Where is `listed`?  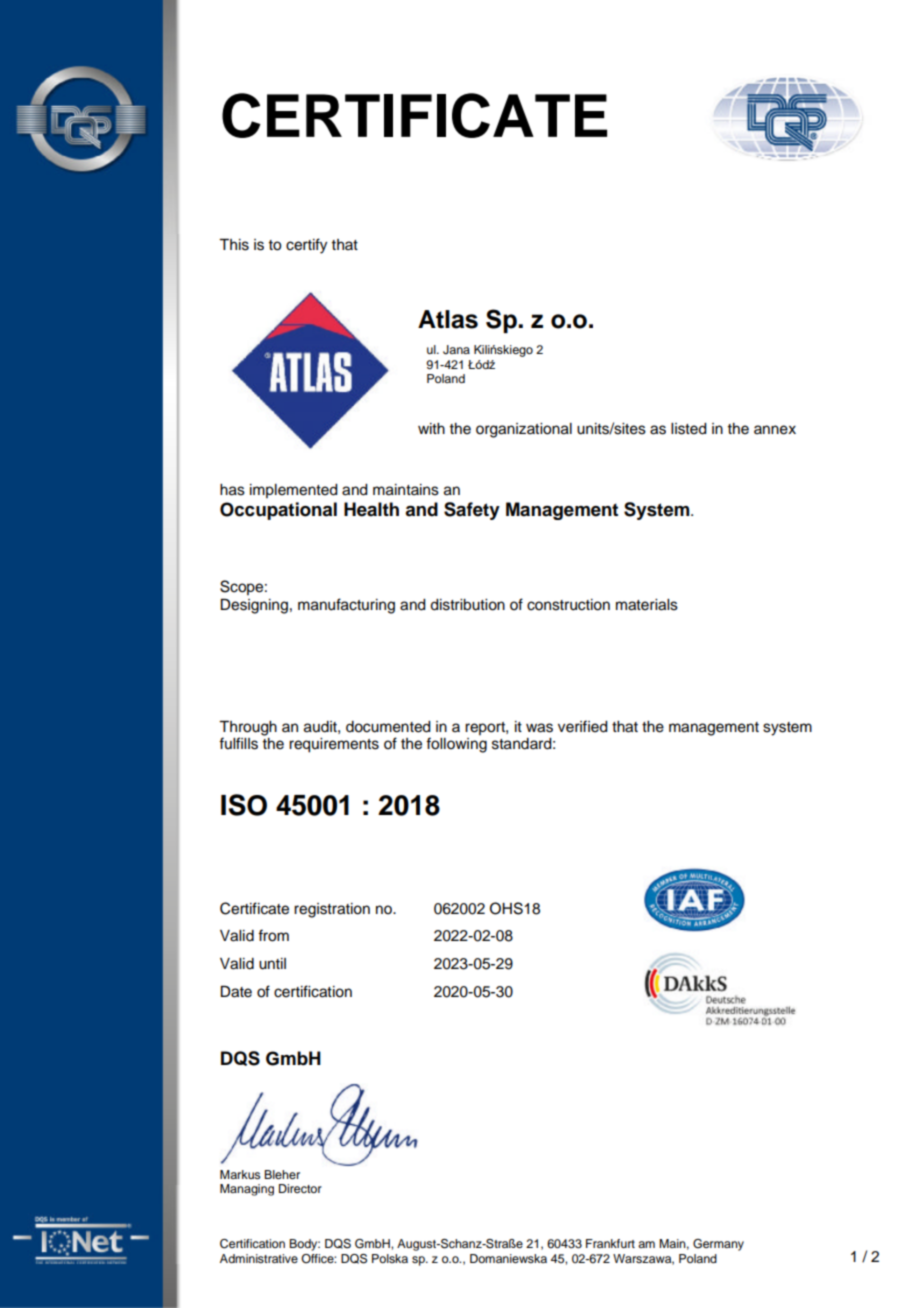
listed is located at coordinates (689, 429).
